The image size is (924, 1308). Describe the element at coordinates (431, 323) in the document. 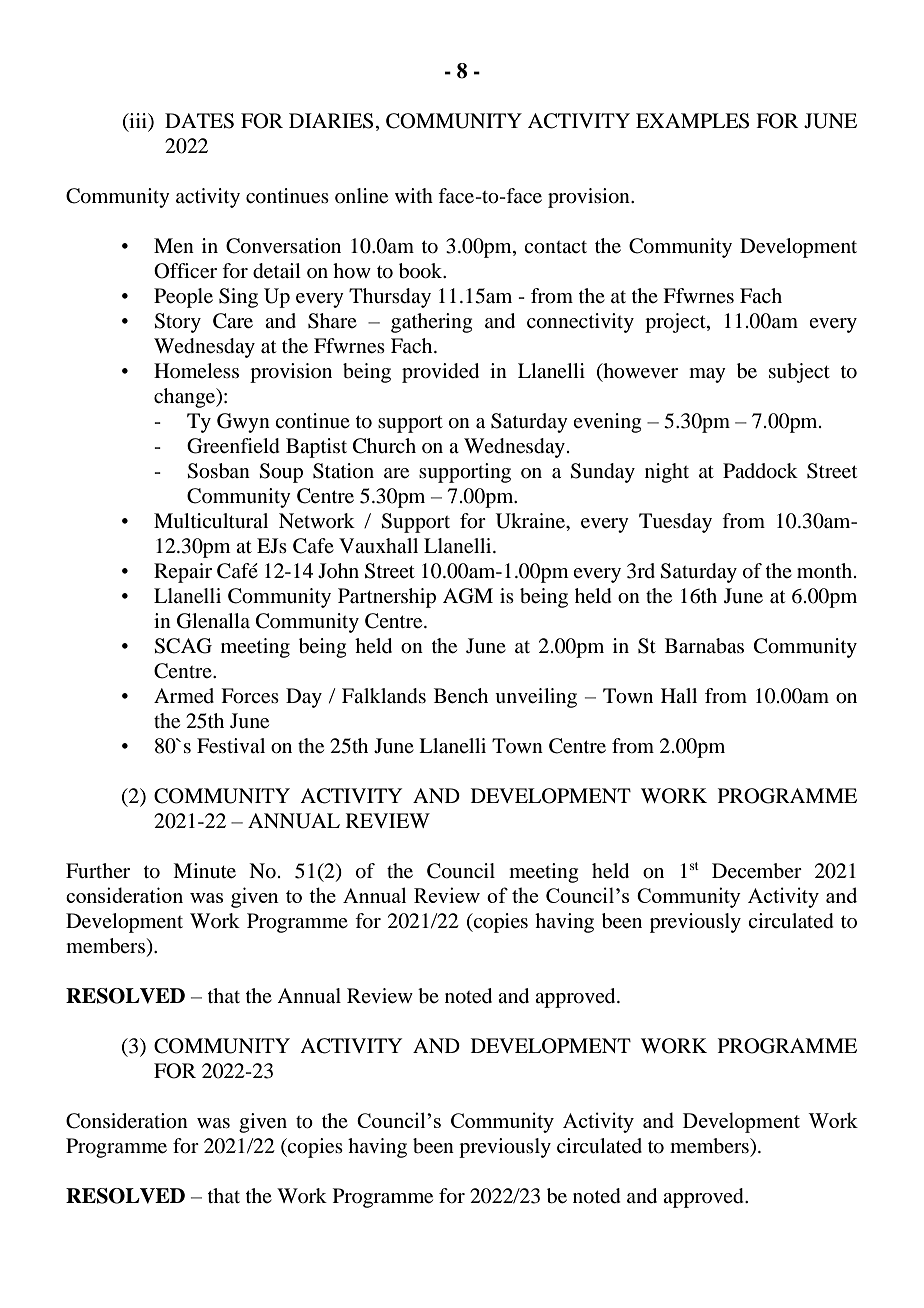

I see `gathering` at that location.
